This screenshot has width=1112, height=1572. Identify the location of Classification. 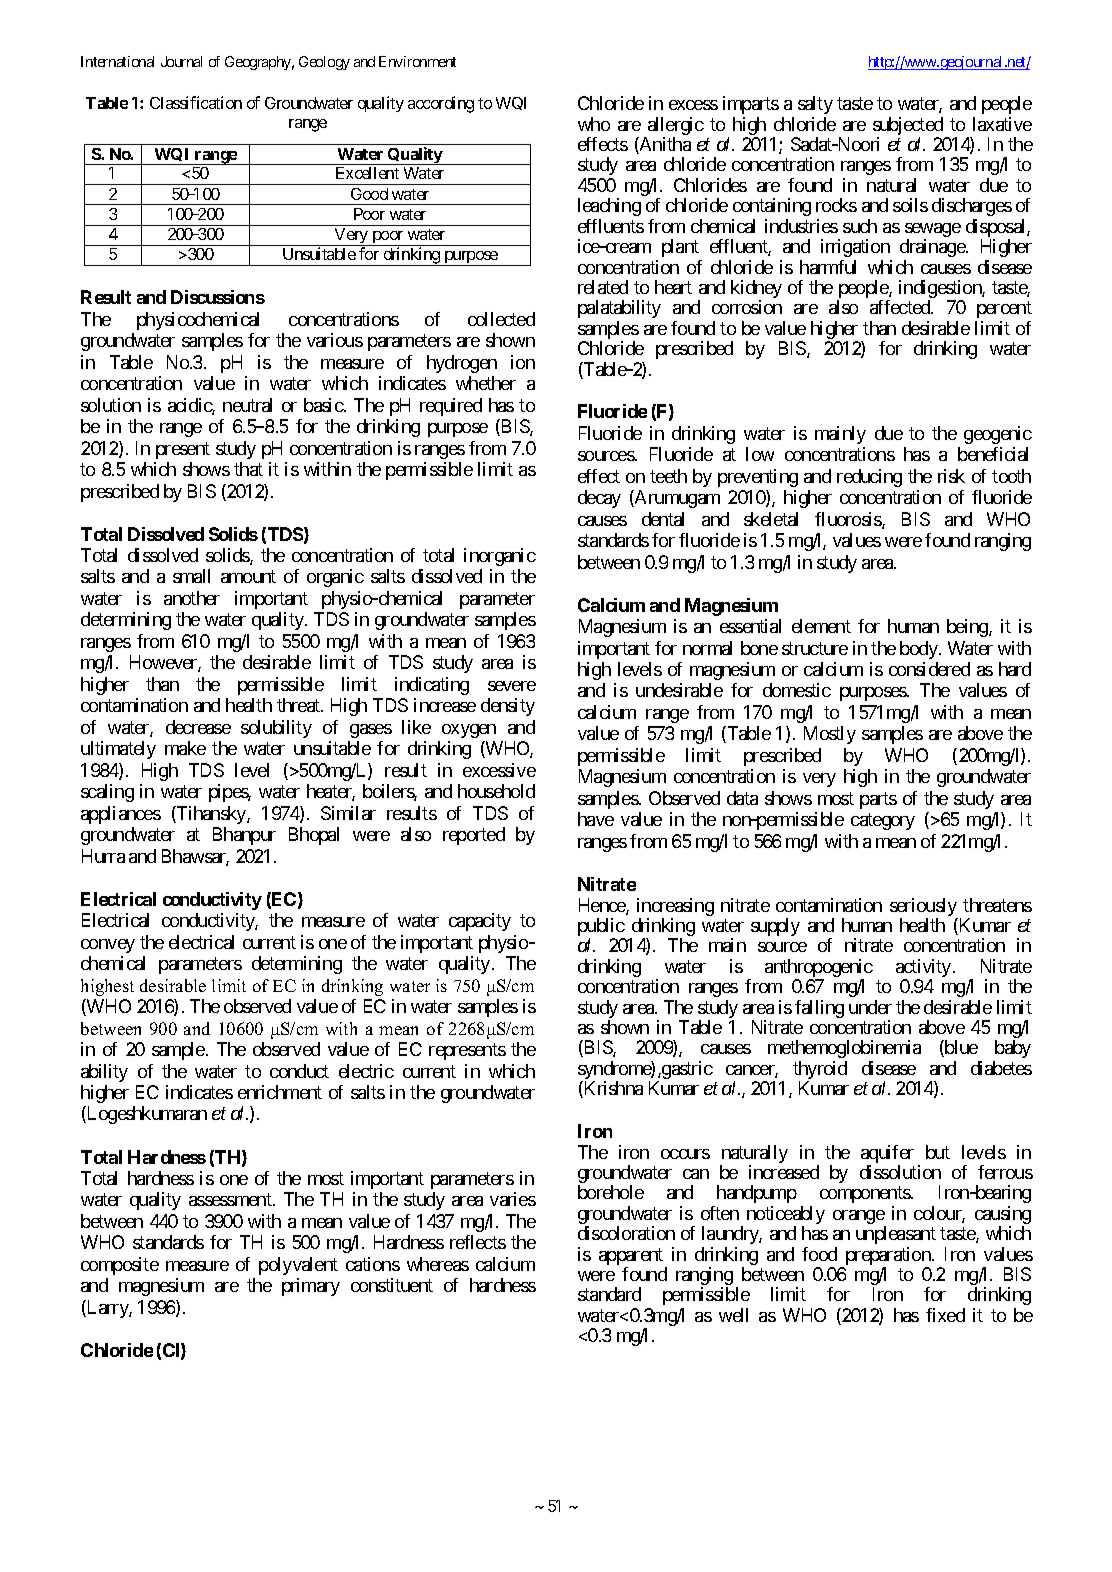
(196, 102).
